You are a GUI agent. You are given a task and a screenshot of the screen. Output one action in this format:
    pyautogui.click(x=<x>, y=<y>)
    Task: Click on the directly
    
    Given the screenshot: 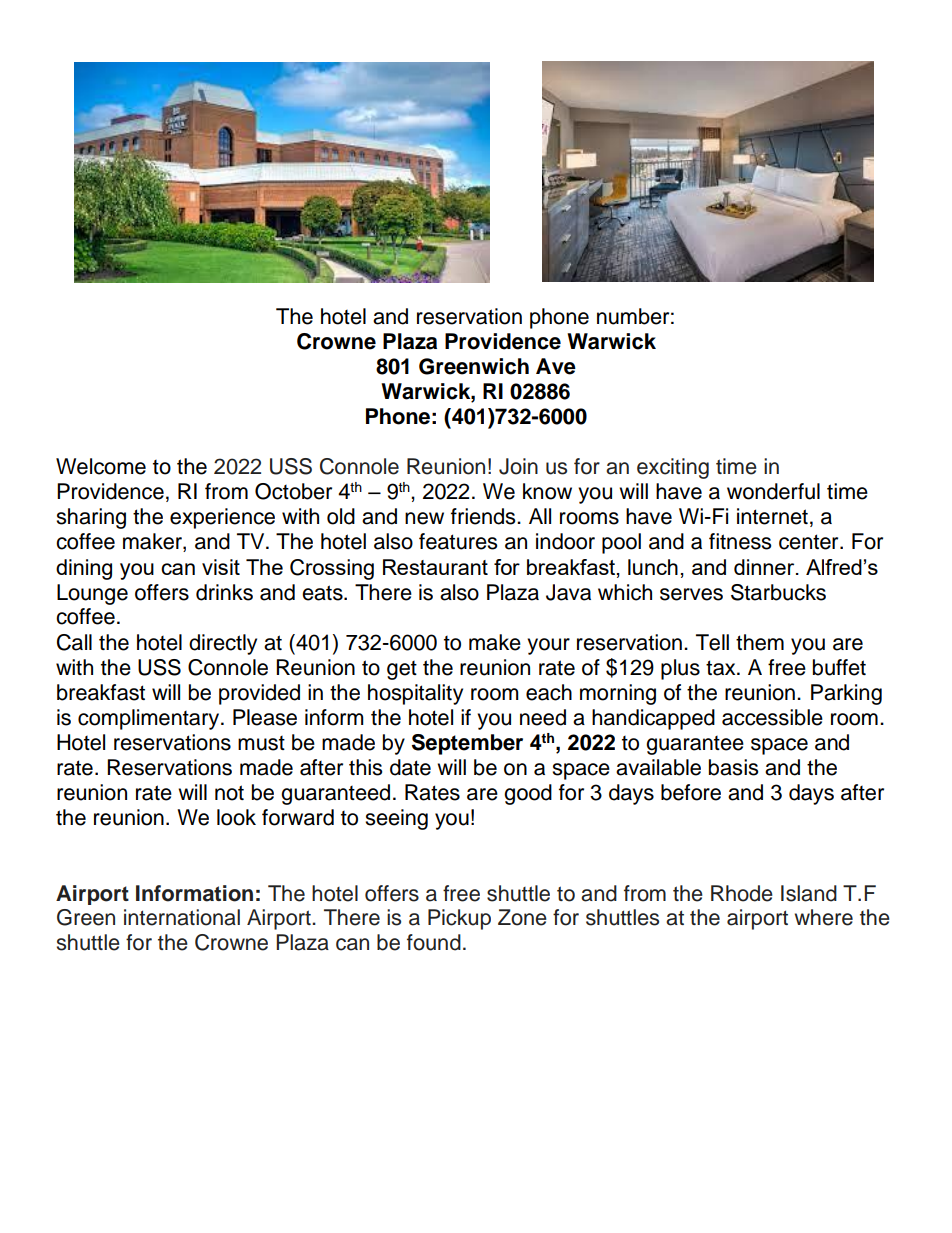 What is the action you would take?
    pyautogui.click(x=223, y=644)
